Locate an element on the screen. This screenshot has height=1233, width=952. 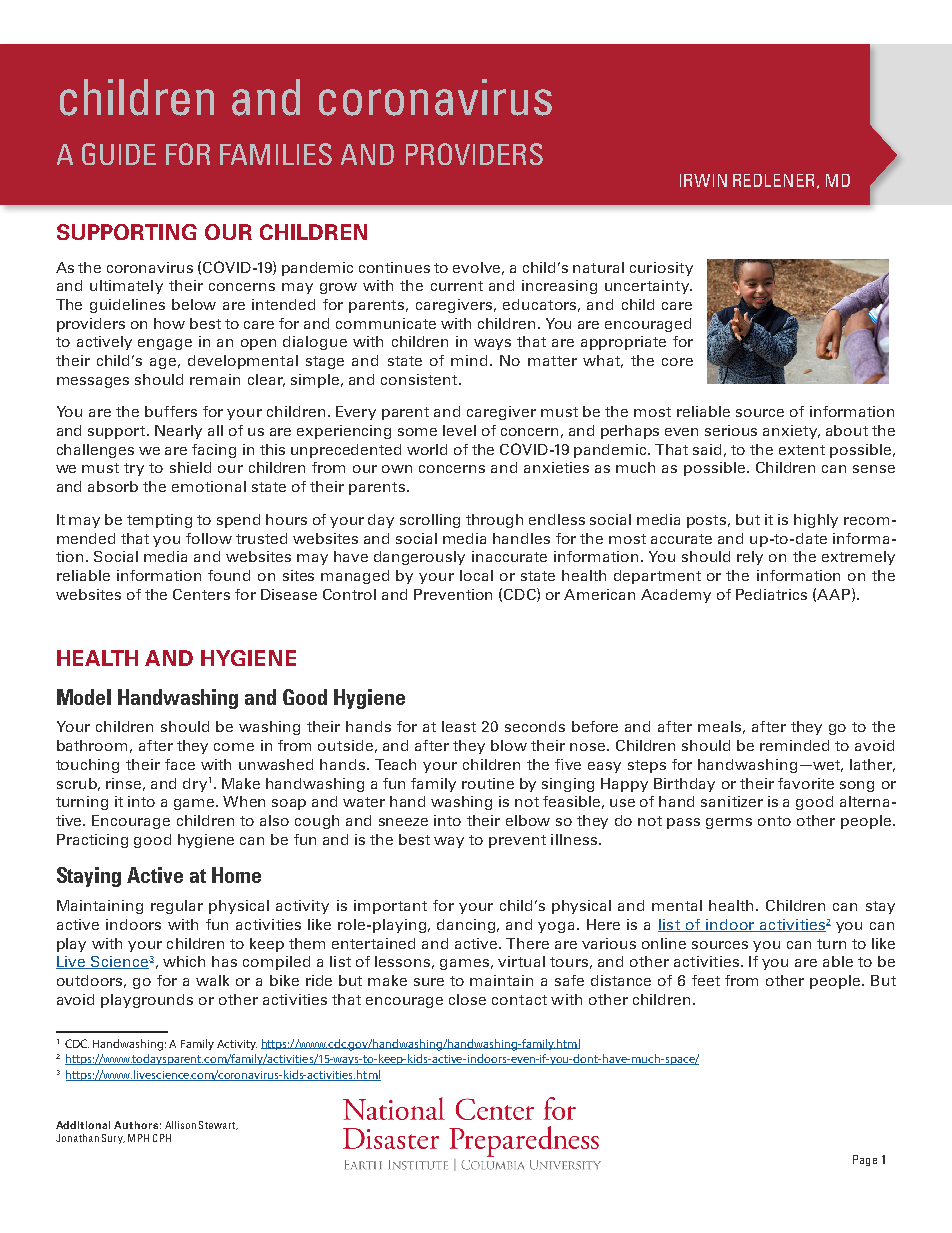
least is located at coordinates (459, 726).
